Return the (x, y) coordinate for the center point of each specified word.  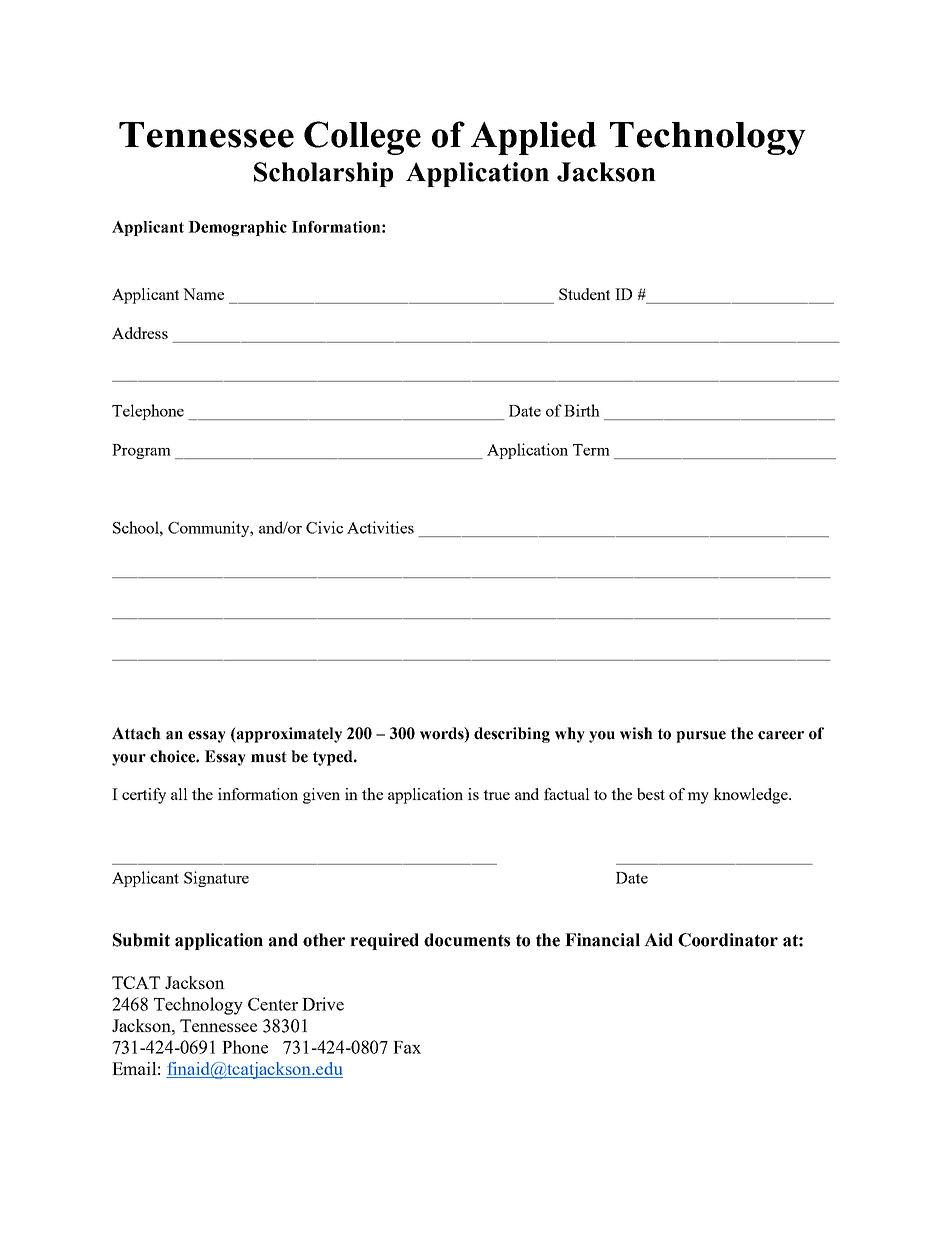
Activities (380, 527)
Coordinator (728, 940)
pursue (701, 737)
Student (584, 294)
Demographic (237, 228)
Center (273, 1004)
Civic (324, 527)
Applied (534, 138)
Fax (407, 1047)
